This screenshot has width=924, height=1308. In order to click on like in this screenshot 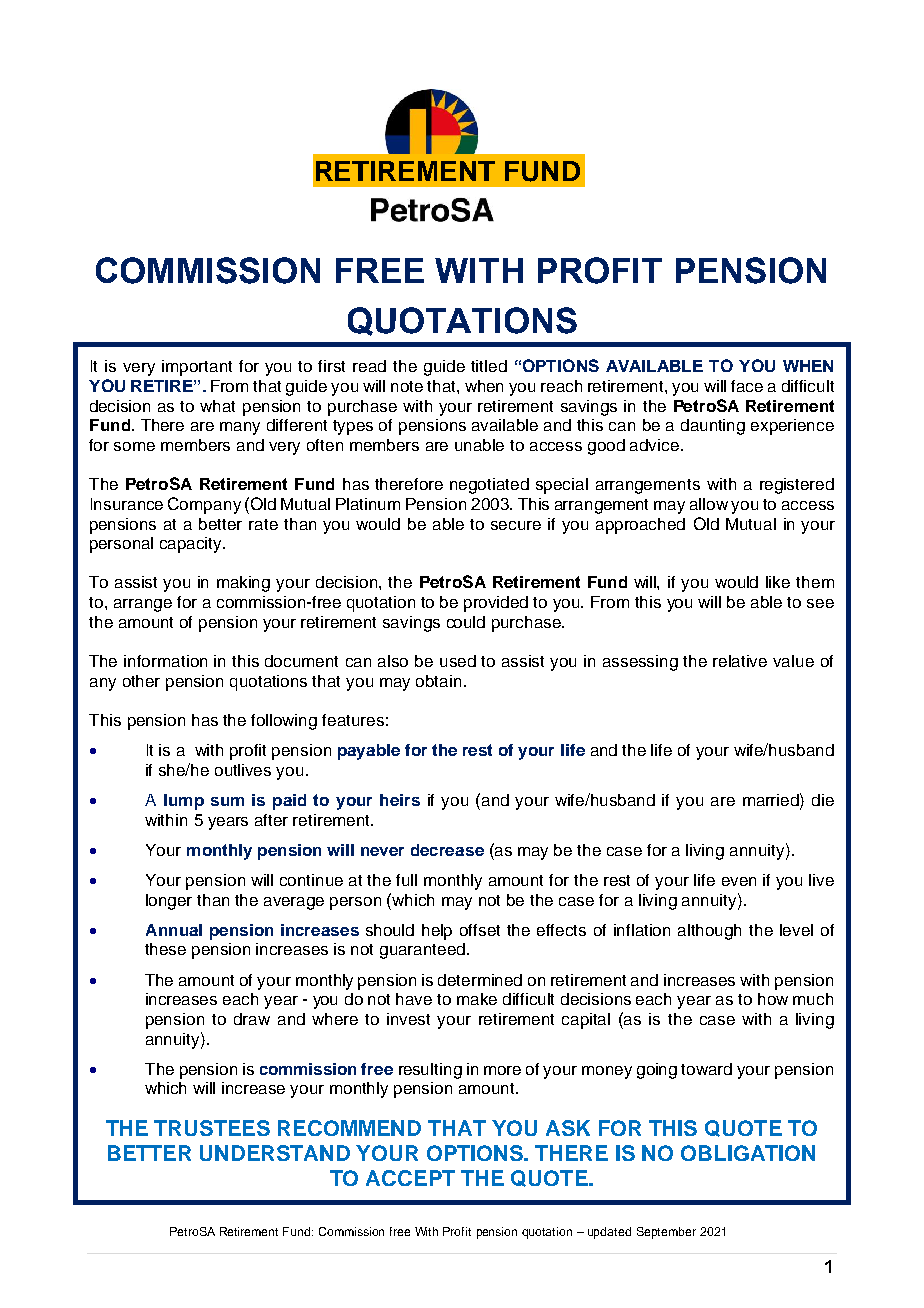, I will do `click(778, 582)`.
